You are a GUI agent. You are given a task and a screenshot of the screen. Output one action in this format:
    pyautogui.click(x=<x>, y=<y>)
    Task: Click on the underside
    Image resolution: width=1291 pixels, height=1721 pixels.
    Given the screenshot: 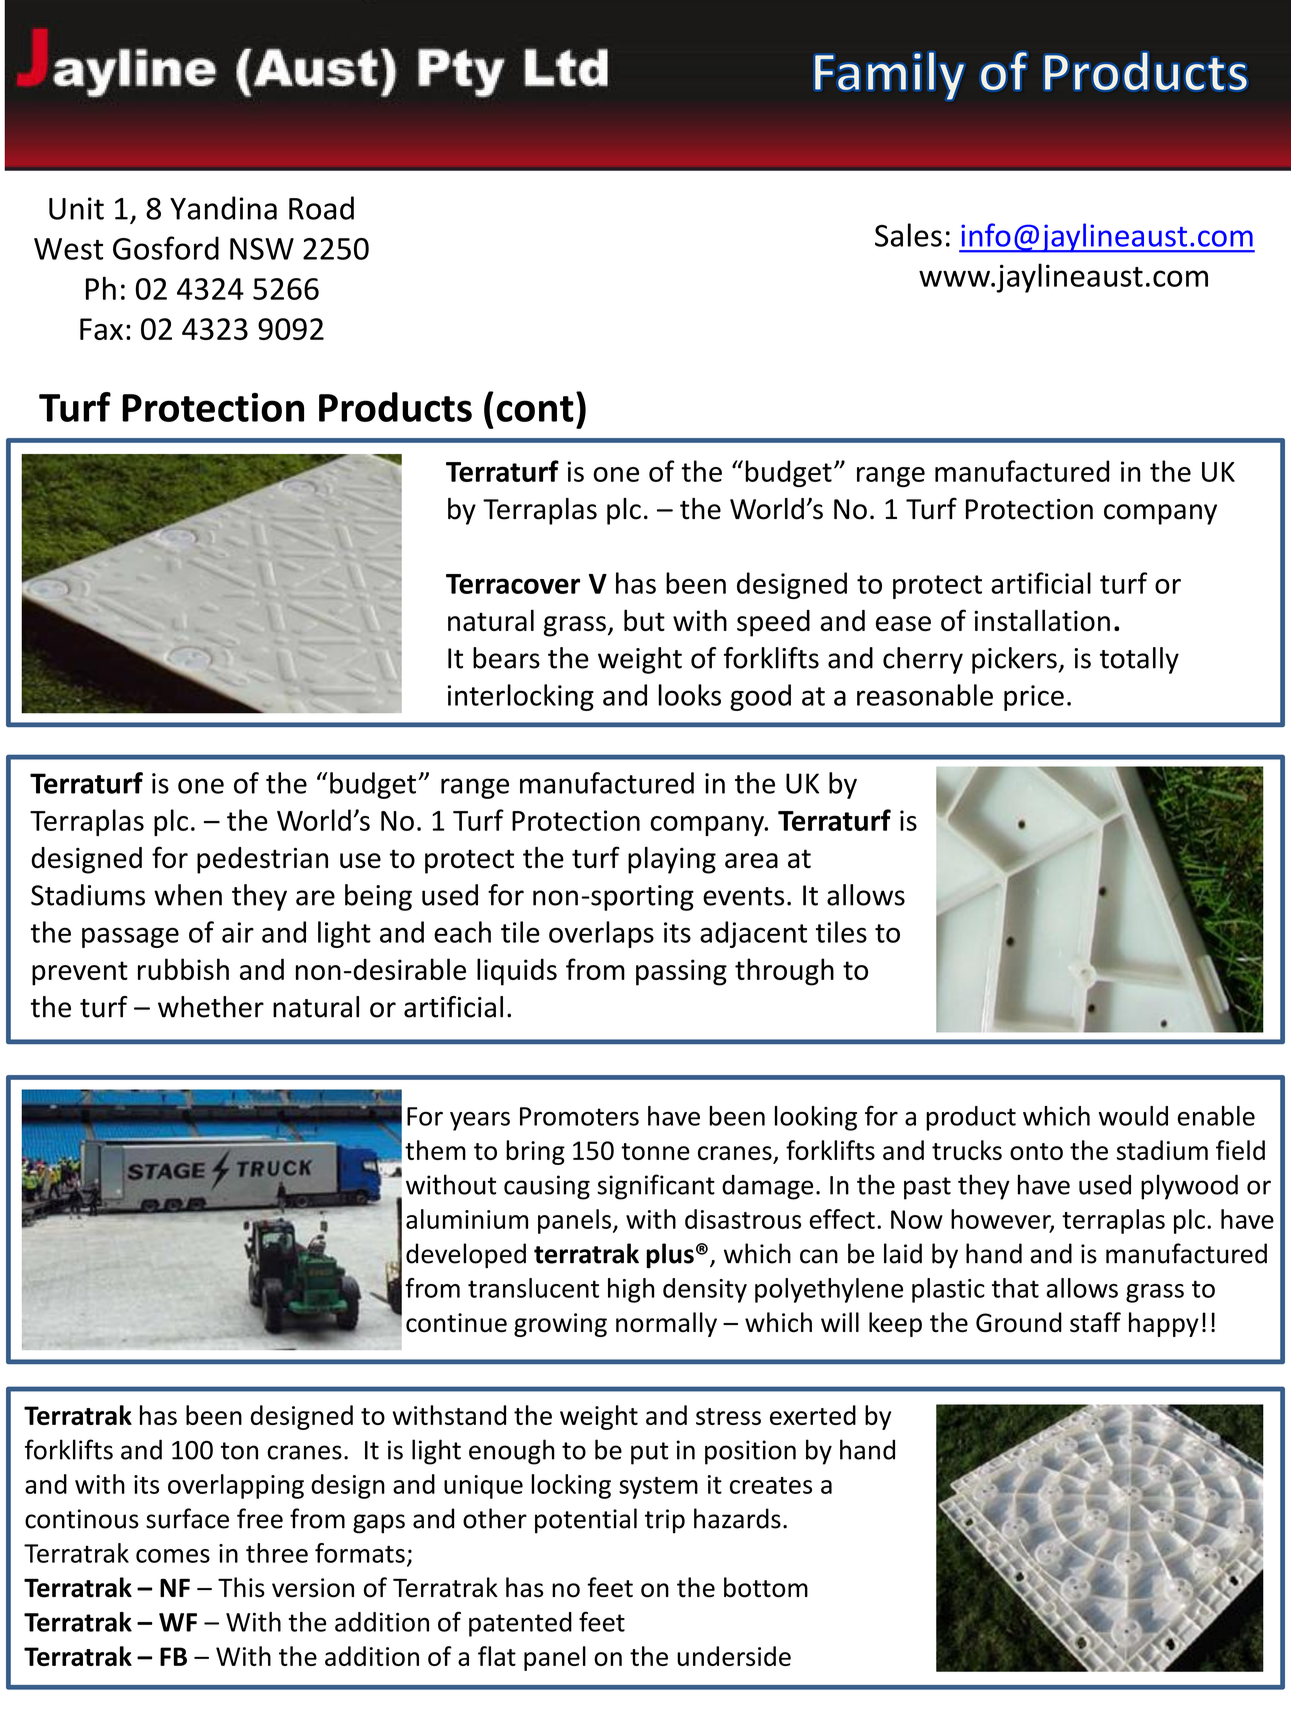 What is the action you would take?
    pyautogui.click(x=734, y=1656)
